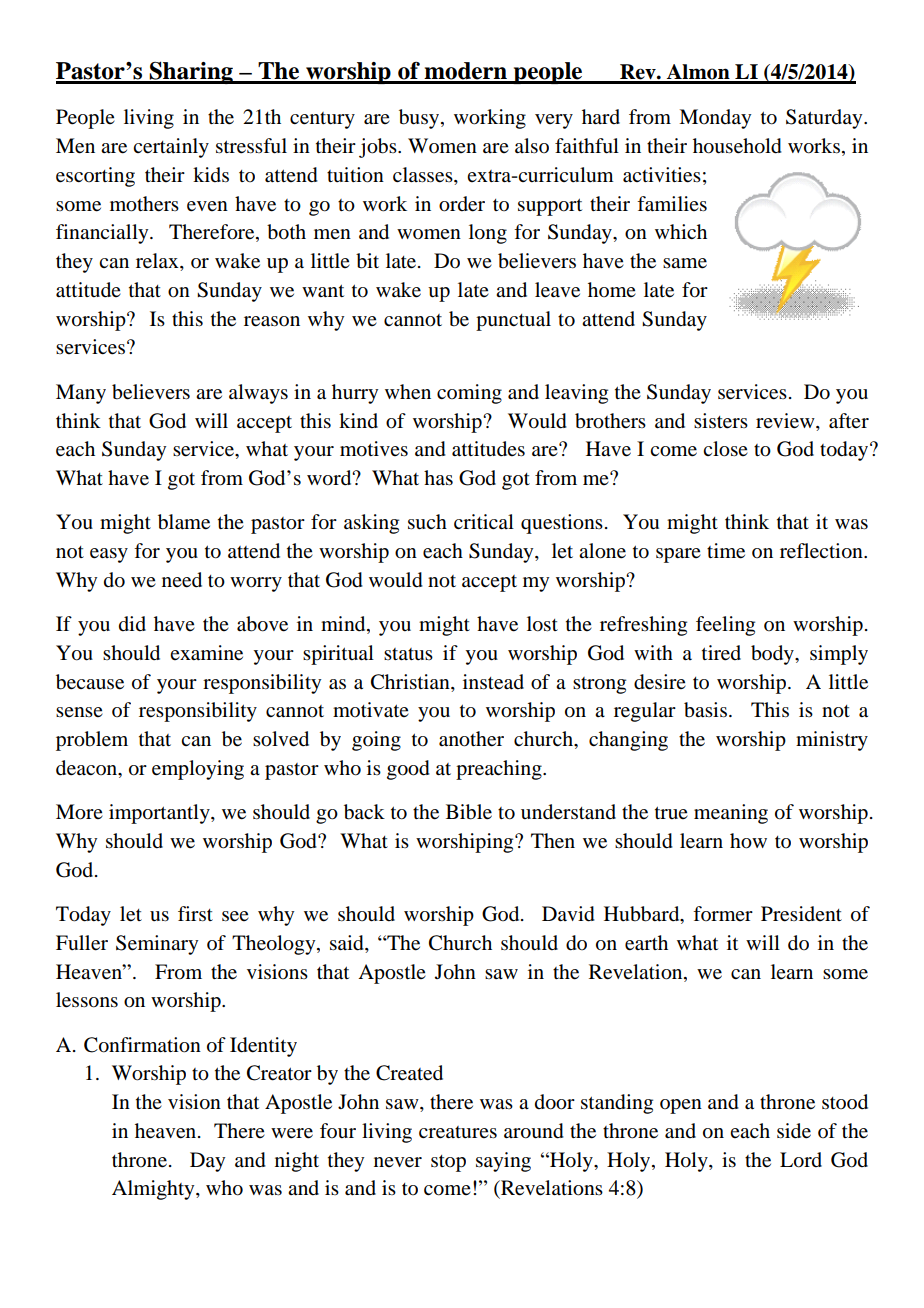  Describe the element at coordinates (195, 913) in the document. I see `first` at that location.
